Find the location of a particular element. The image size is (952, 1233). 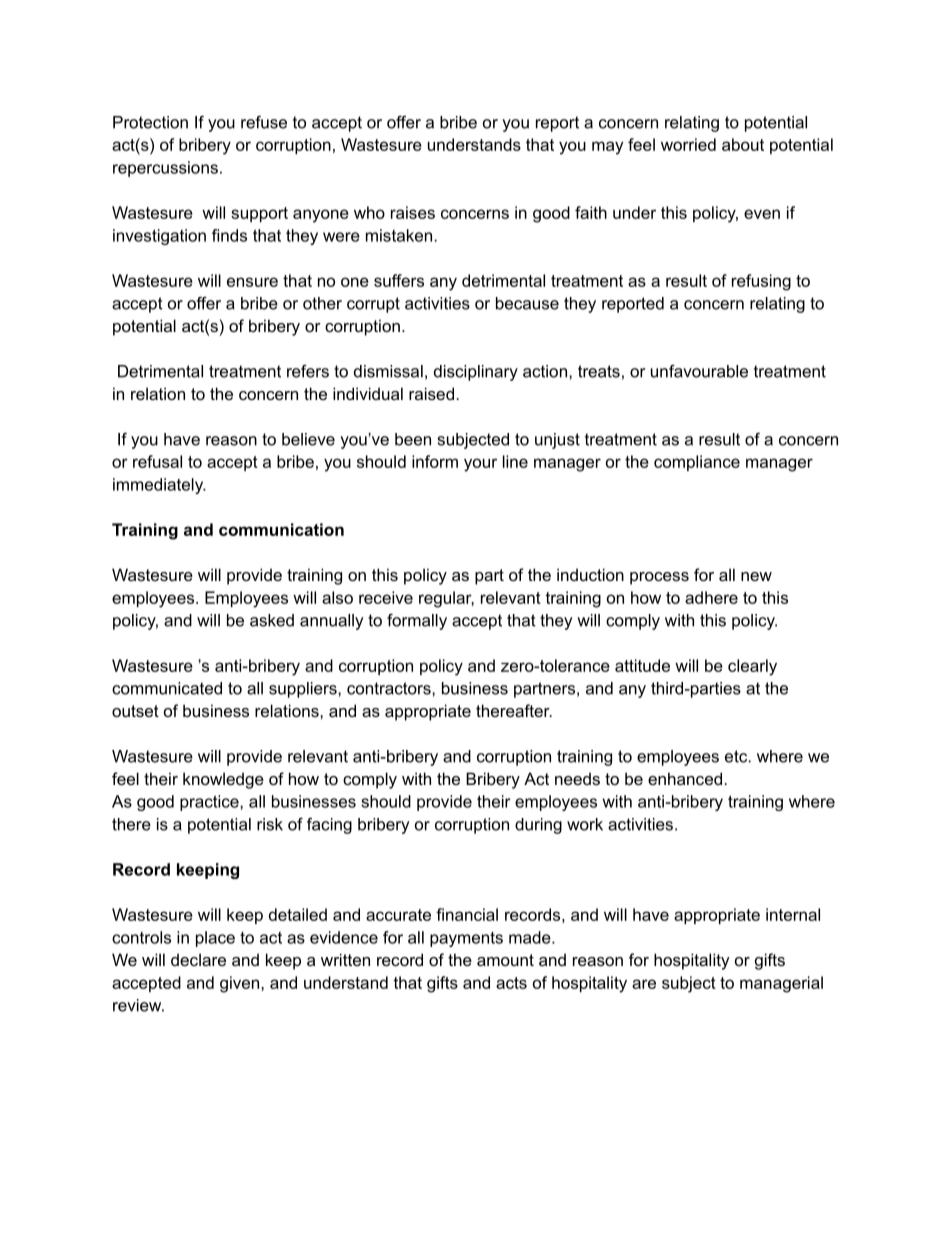

new is located at coordinates (756, 576).
